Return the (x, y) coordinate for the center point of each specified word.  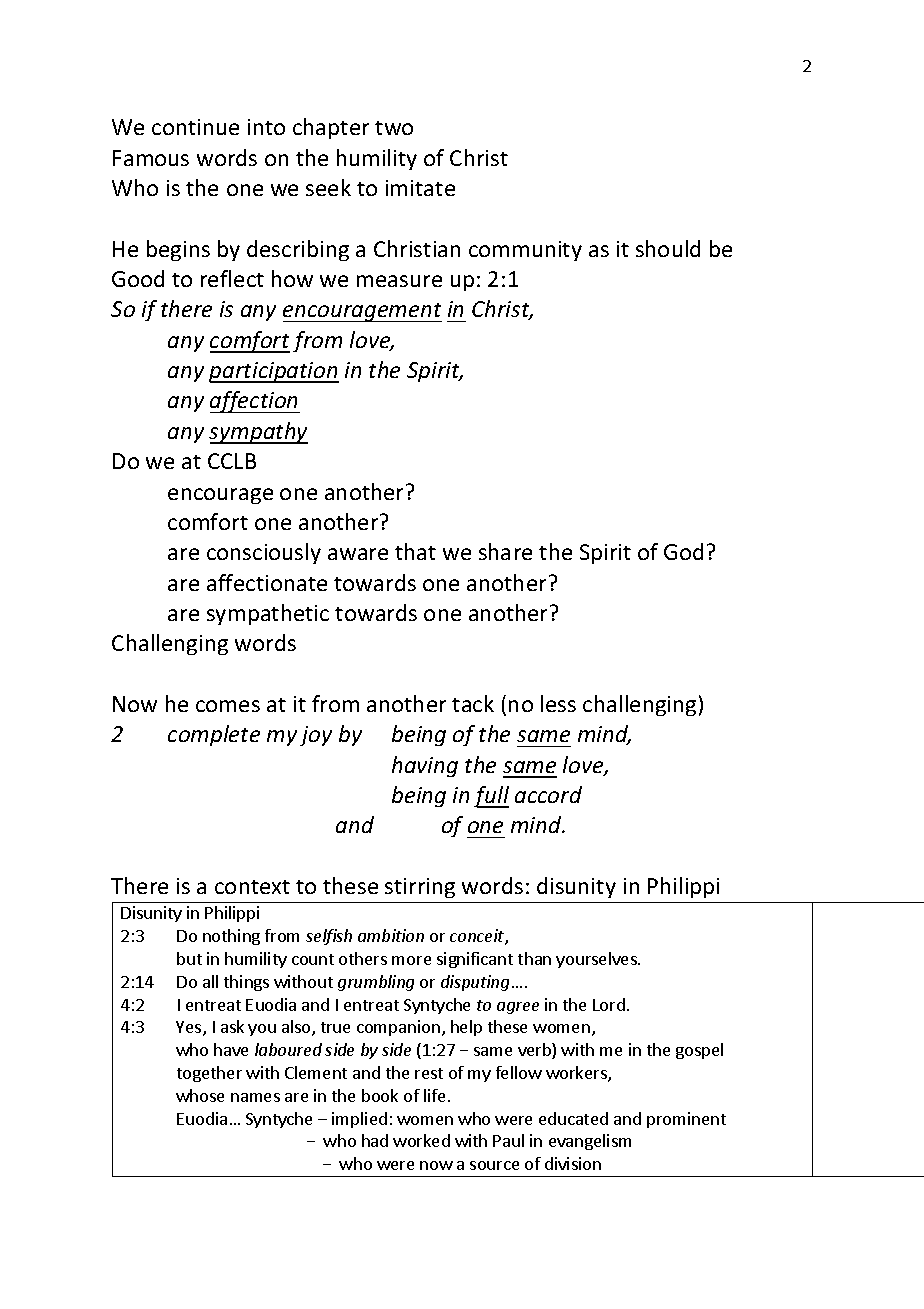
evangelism (590, 1142)
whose (200, 1095)
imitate (420, 188)
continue (195, 127)
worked (421, 1140)
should (668, 248)
